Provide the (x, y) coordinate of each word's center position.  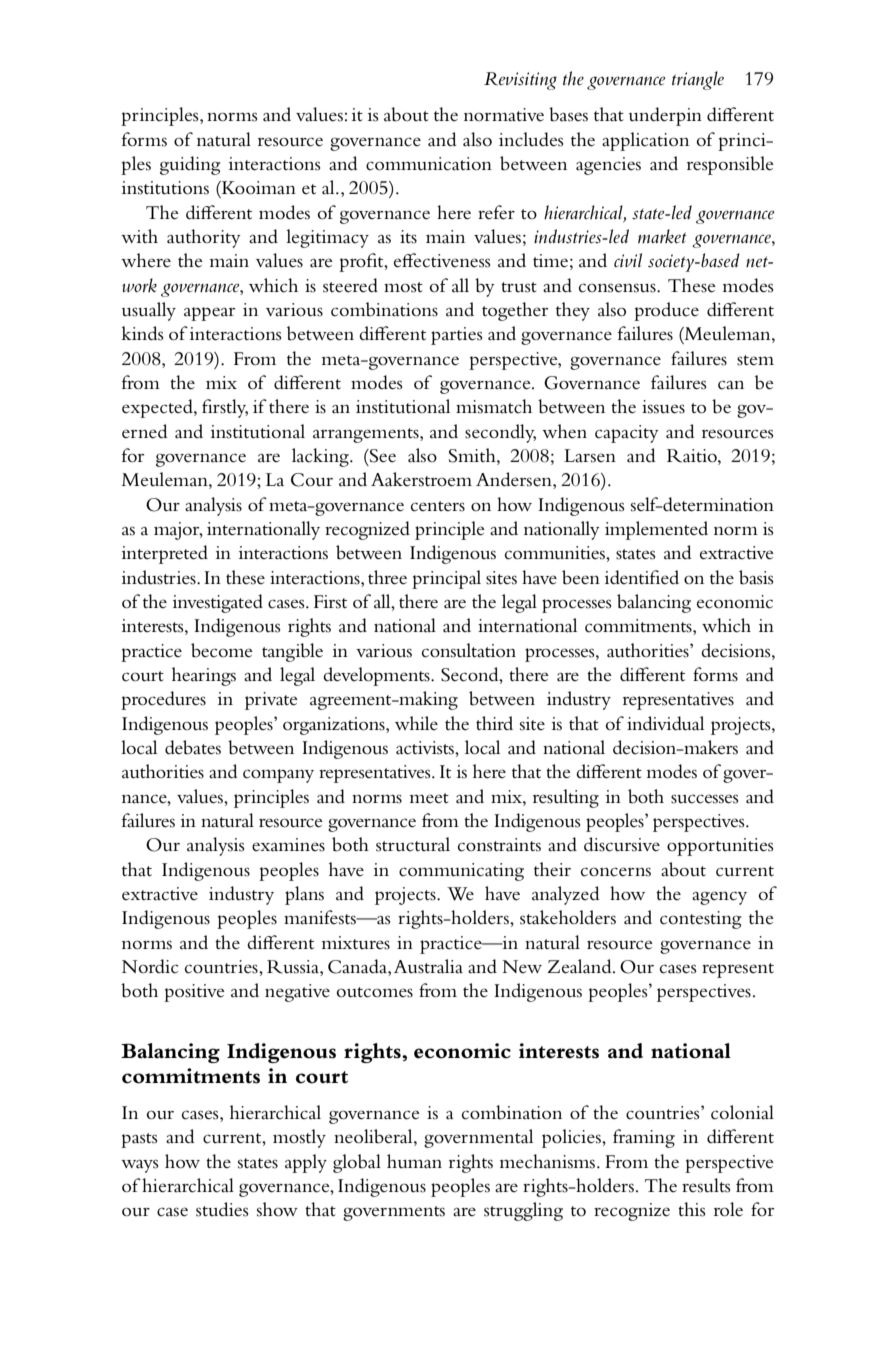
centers (438, 506)
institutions (165, 188)
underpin (665, 116)
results (706, 1185)
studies (222, 1209)
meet (429, 798)
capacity (627, 434)
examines (288, 845)
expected (158, 408)
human (414, 1161)
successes (704, 799)
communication (429, 164)
